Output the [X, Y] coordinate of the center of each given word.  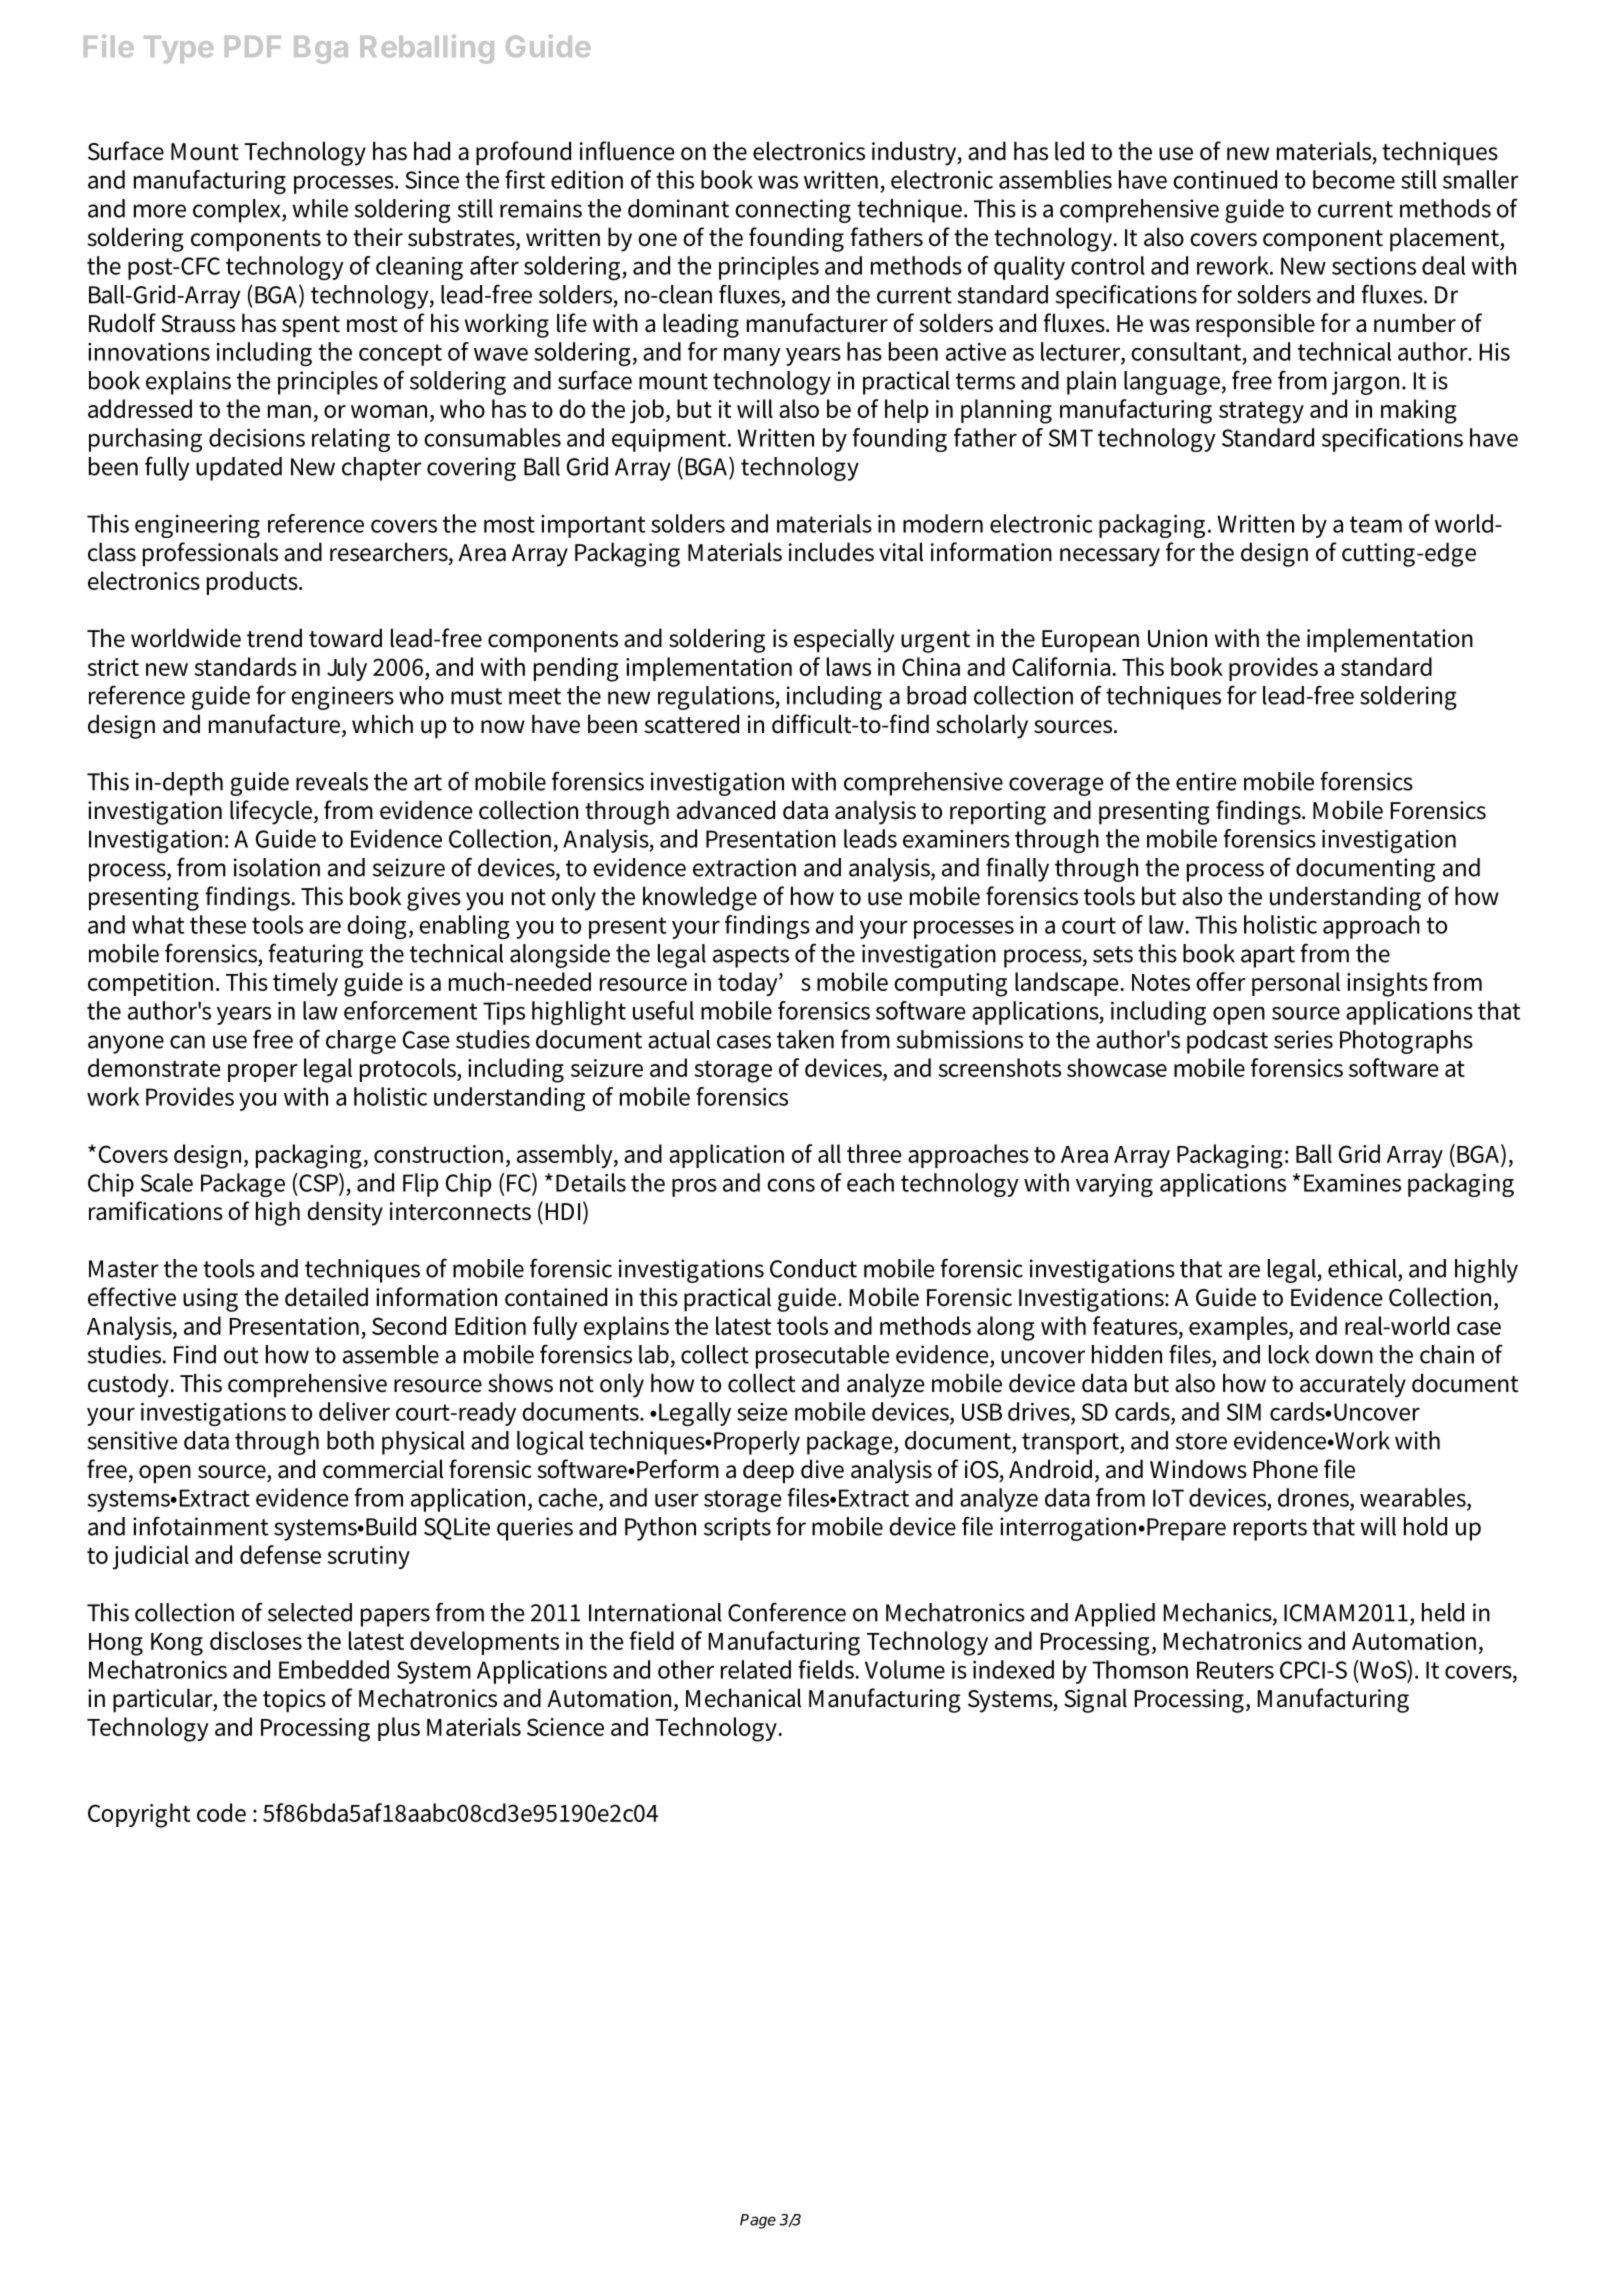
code [221, 1812]
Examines [1352, 1183]
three [874, 1153]
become [1354, 179]
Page [758, 2221]
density [345, 1213]
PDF [253, 46]
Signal [1095, 1700]
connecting [793, 211]
